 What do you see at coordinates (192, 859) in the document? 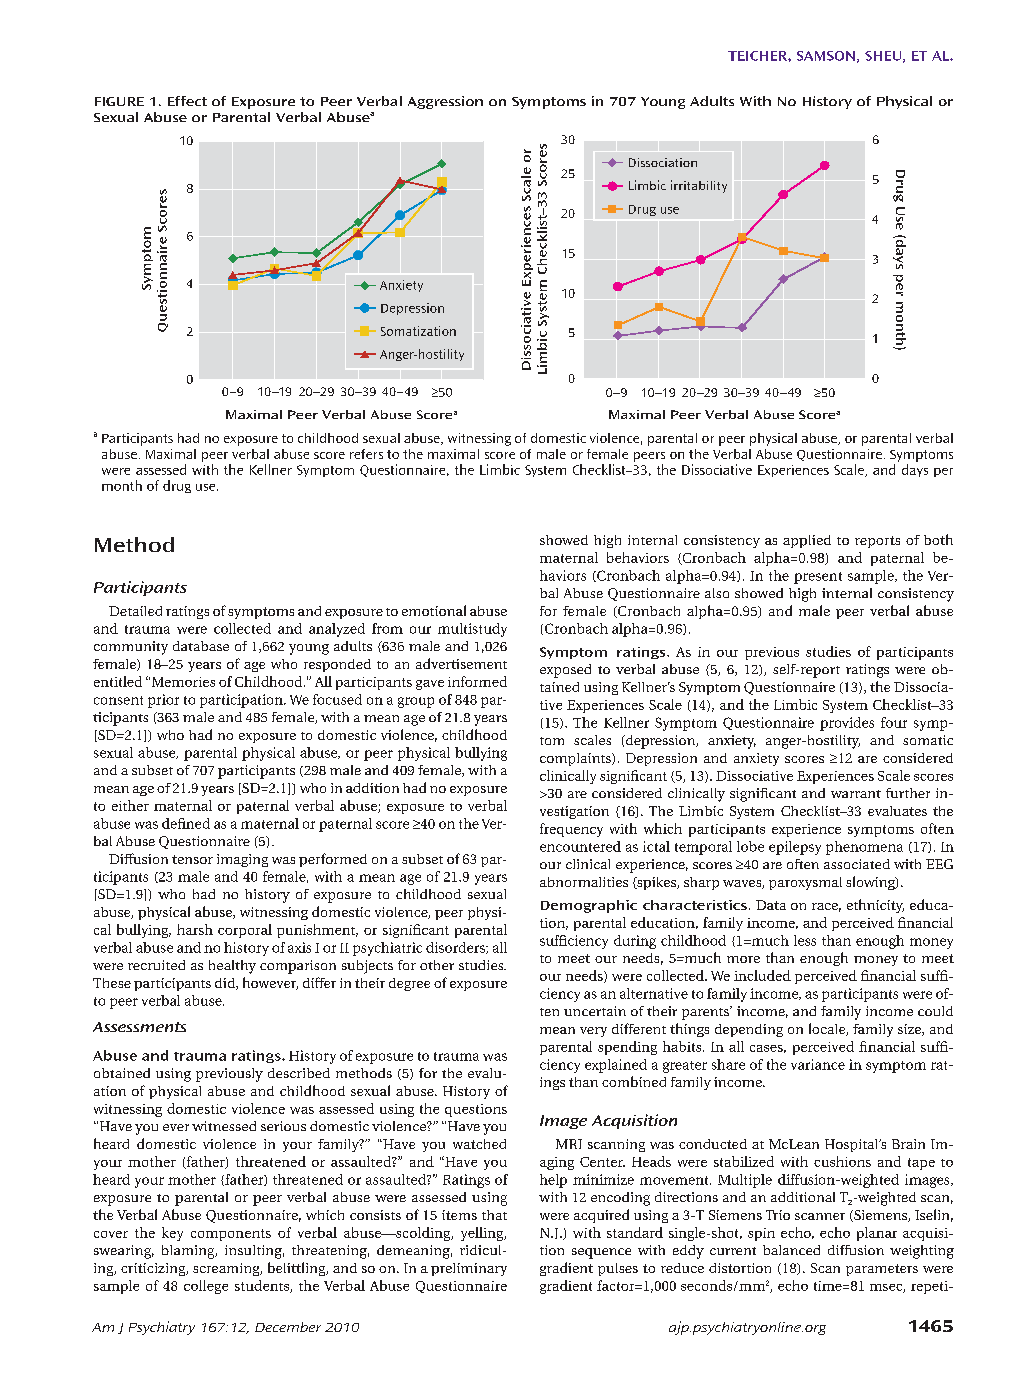
I see `tensor` at bounding box center [192, 859].
